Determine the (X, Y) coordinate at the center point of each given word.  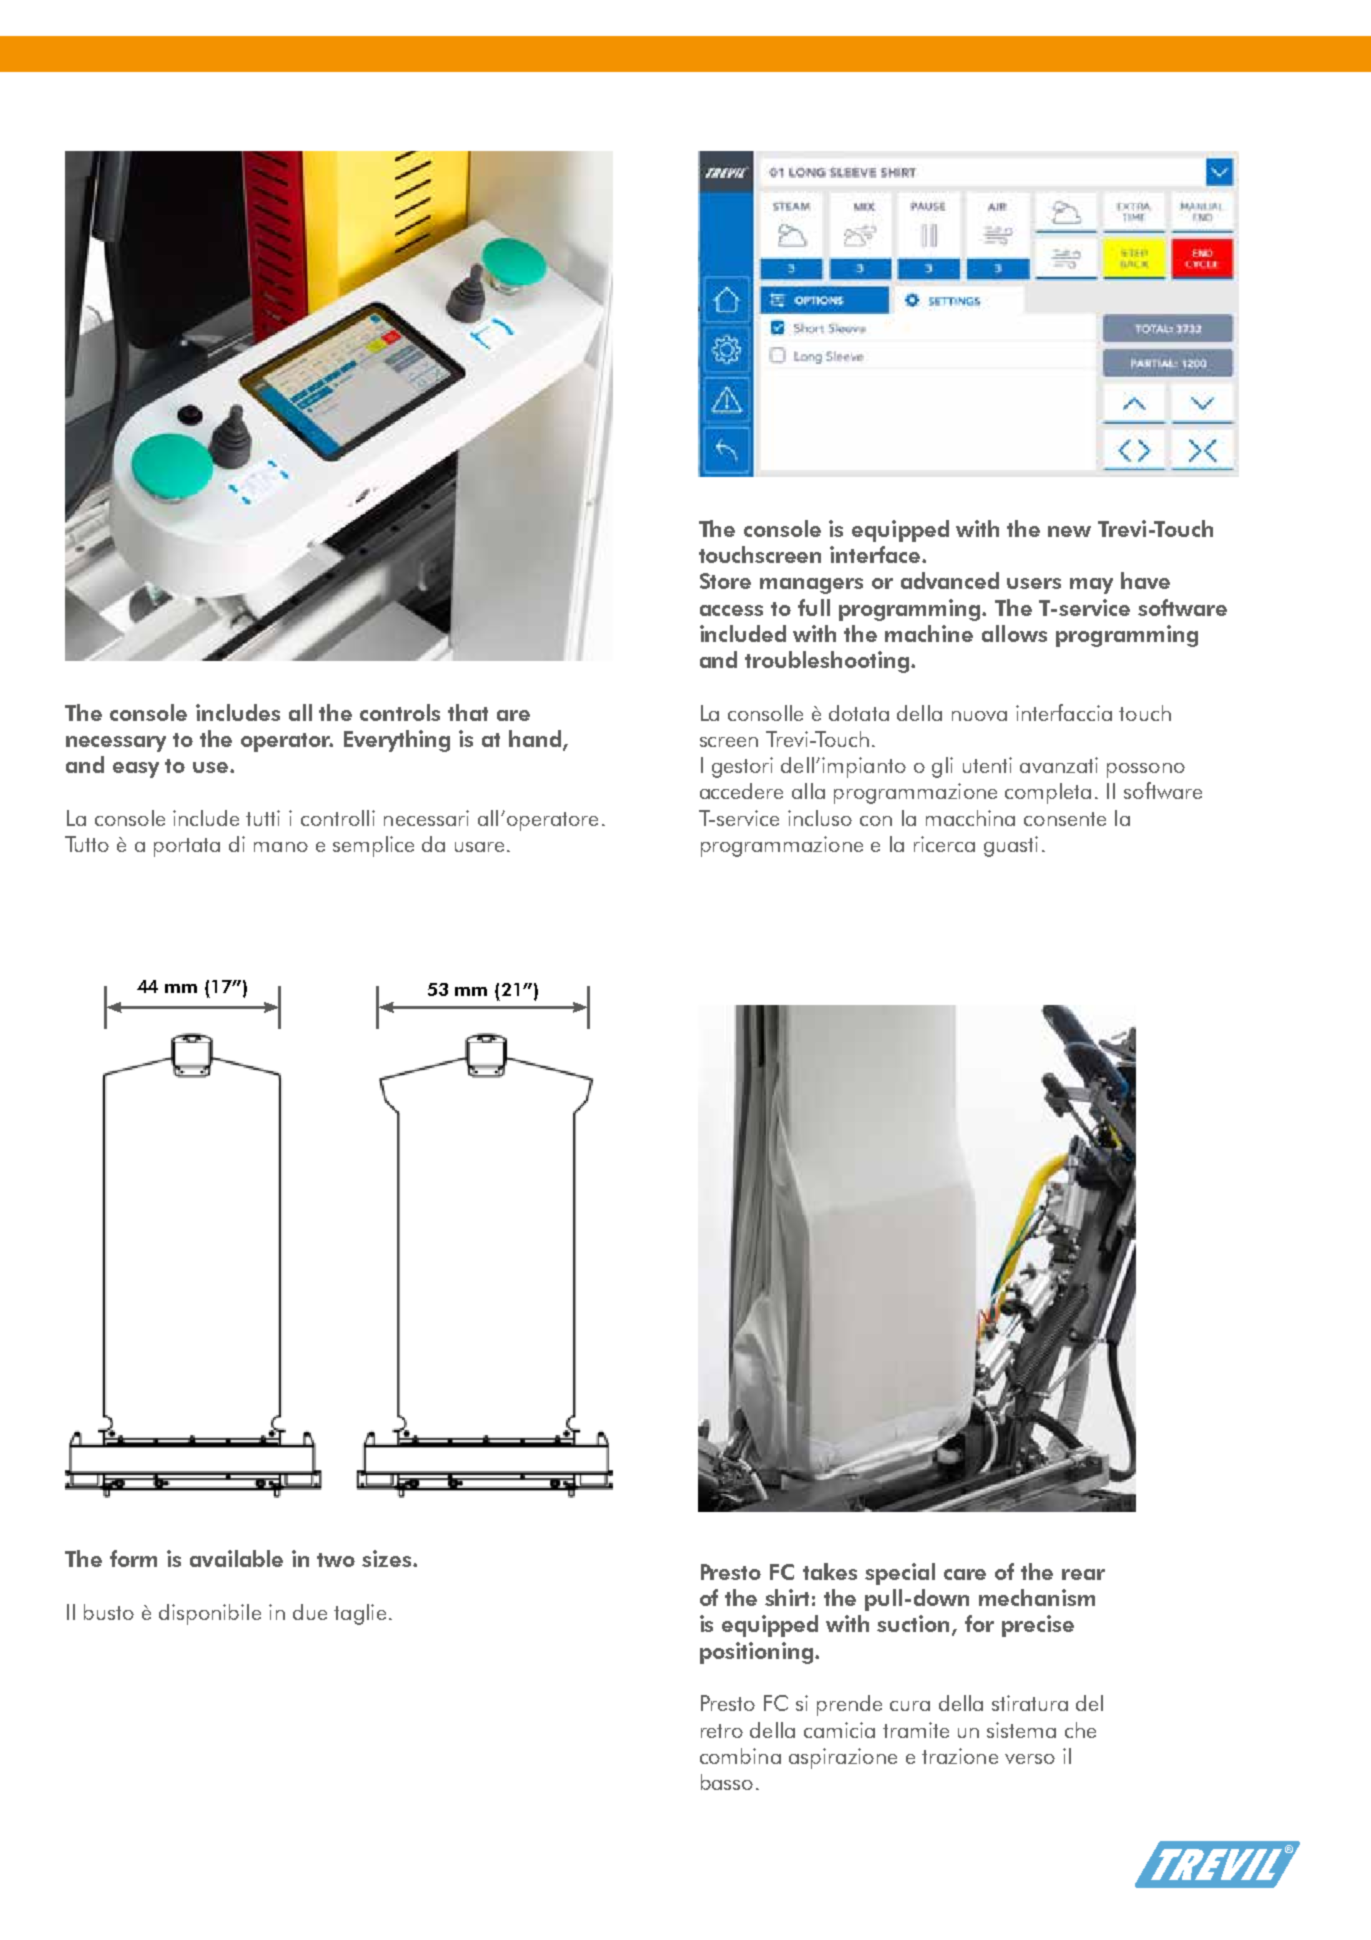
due (310, 1612)
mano (281, 847)
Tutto (87, 844)
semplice (373, 846)
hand (536, 740)
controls (400, 712)
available (236, 1558)
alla (808, 791)
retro (722, 1731)
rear (1083, 1574)
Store (725, 581)
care (965, 1574)
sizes (388, 1558)
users (1034, 583)
